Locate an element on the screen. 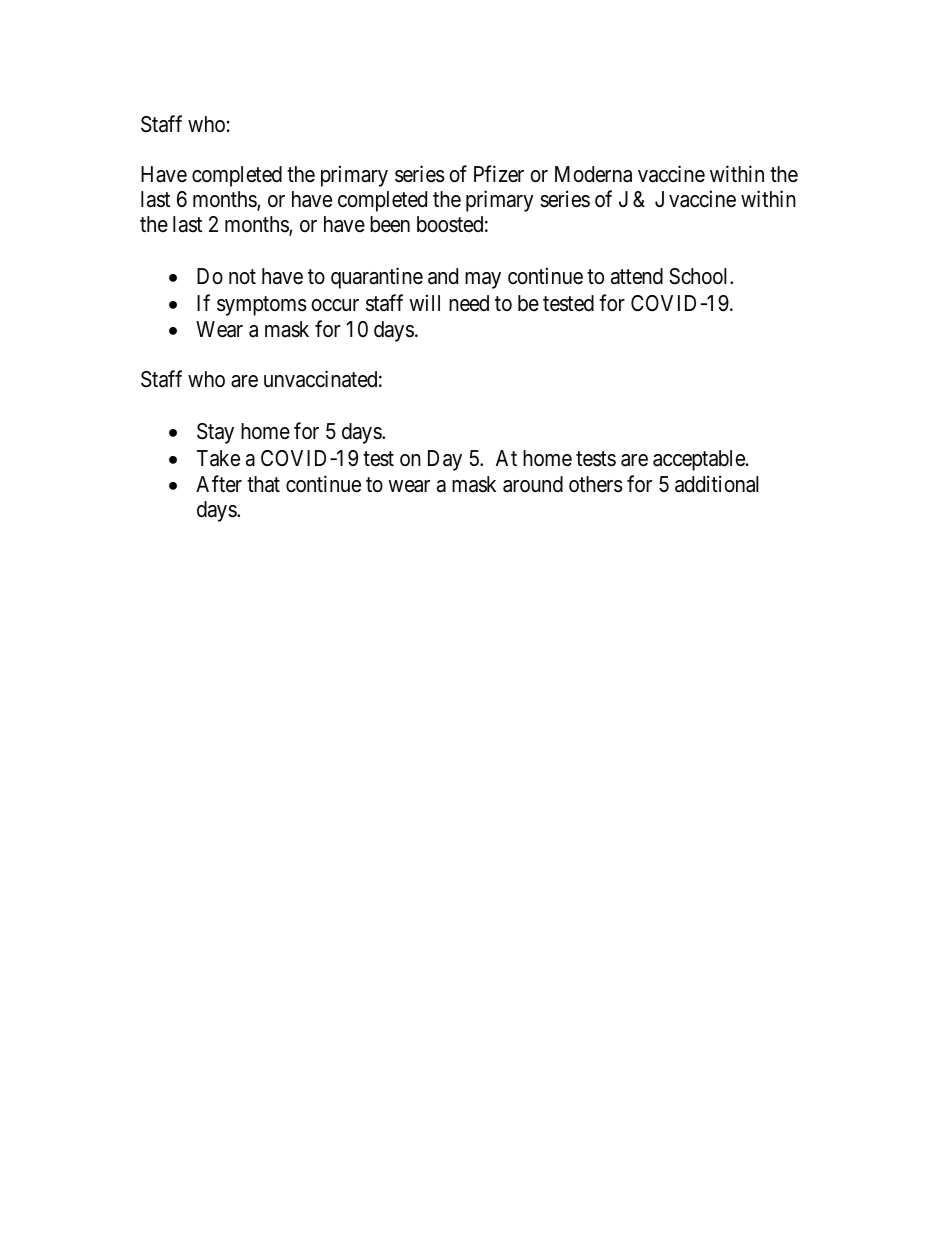 This screenshot has height=1233, width=952. need is located at coordinates (469, 303).
